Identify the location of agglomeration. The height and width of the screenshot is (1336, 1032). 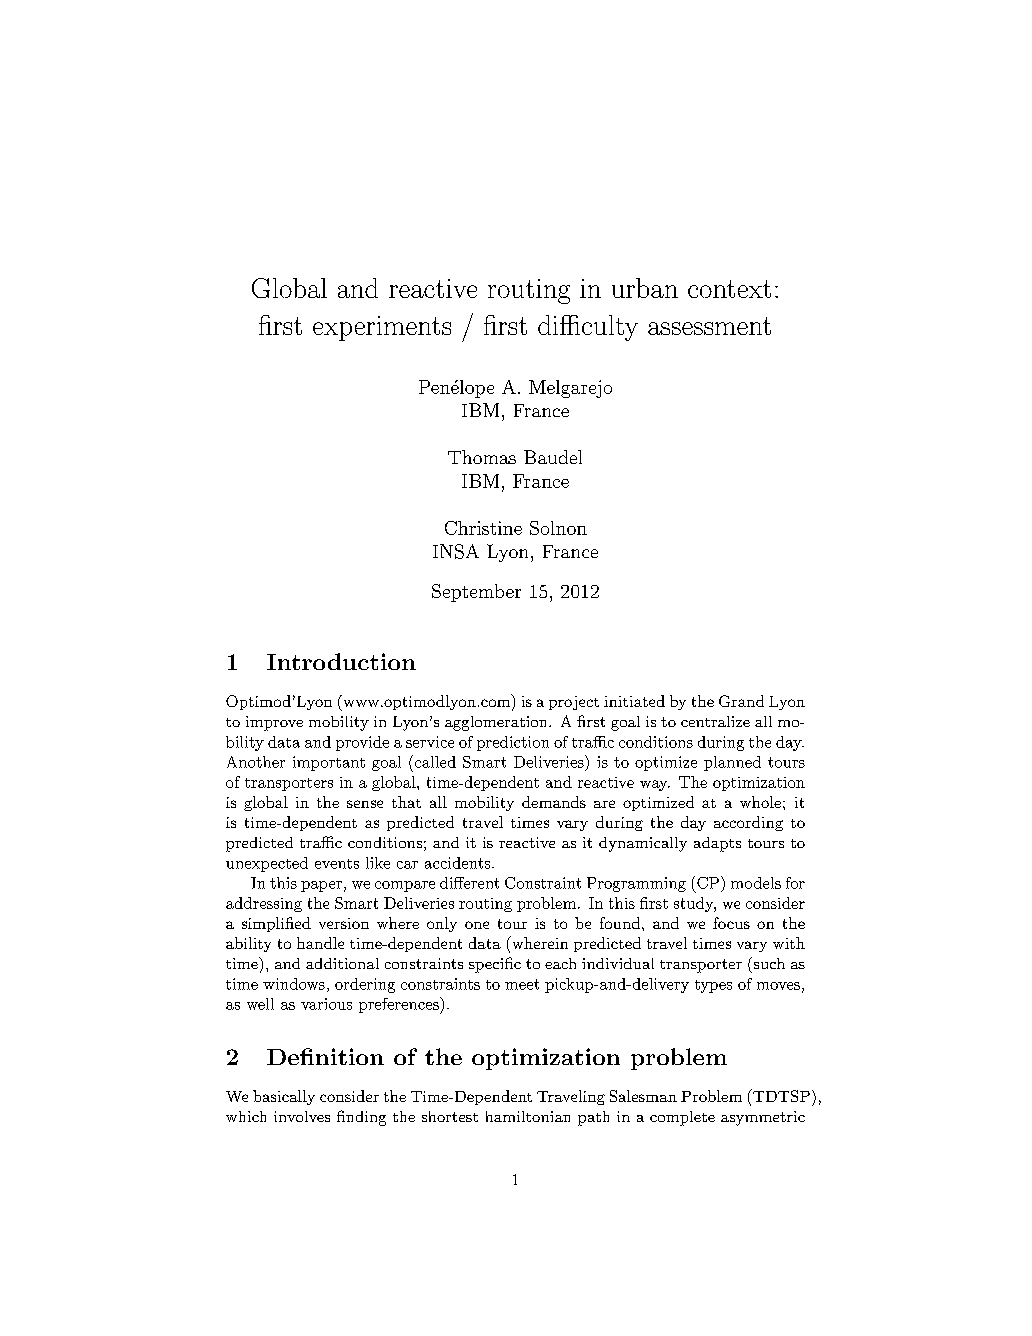
(497, 723).
